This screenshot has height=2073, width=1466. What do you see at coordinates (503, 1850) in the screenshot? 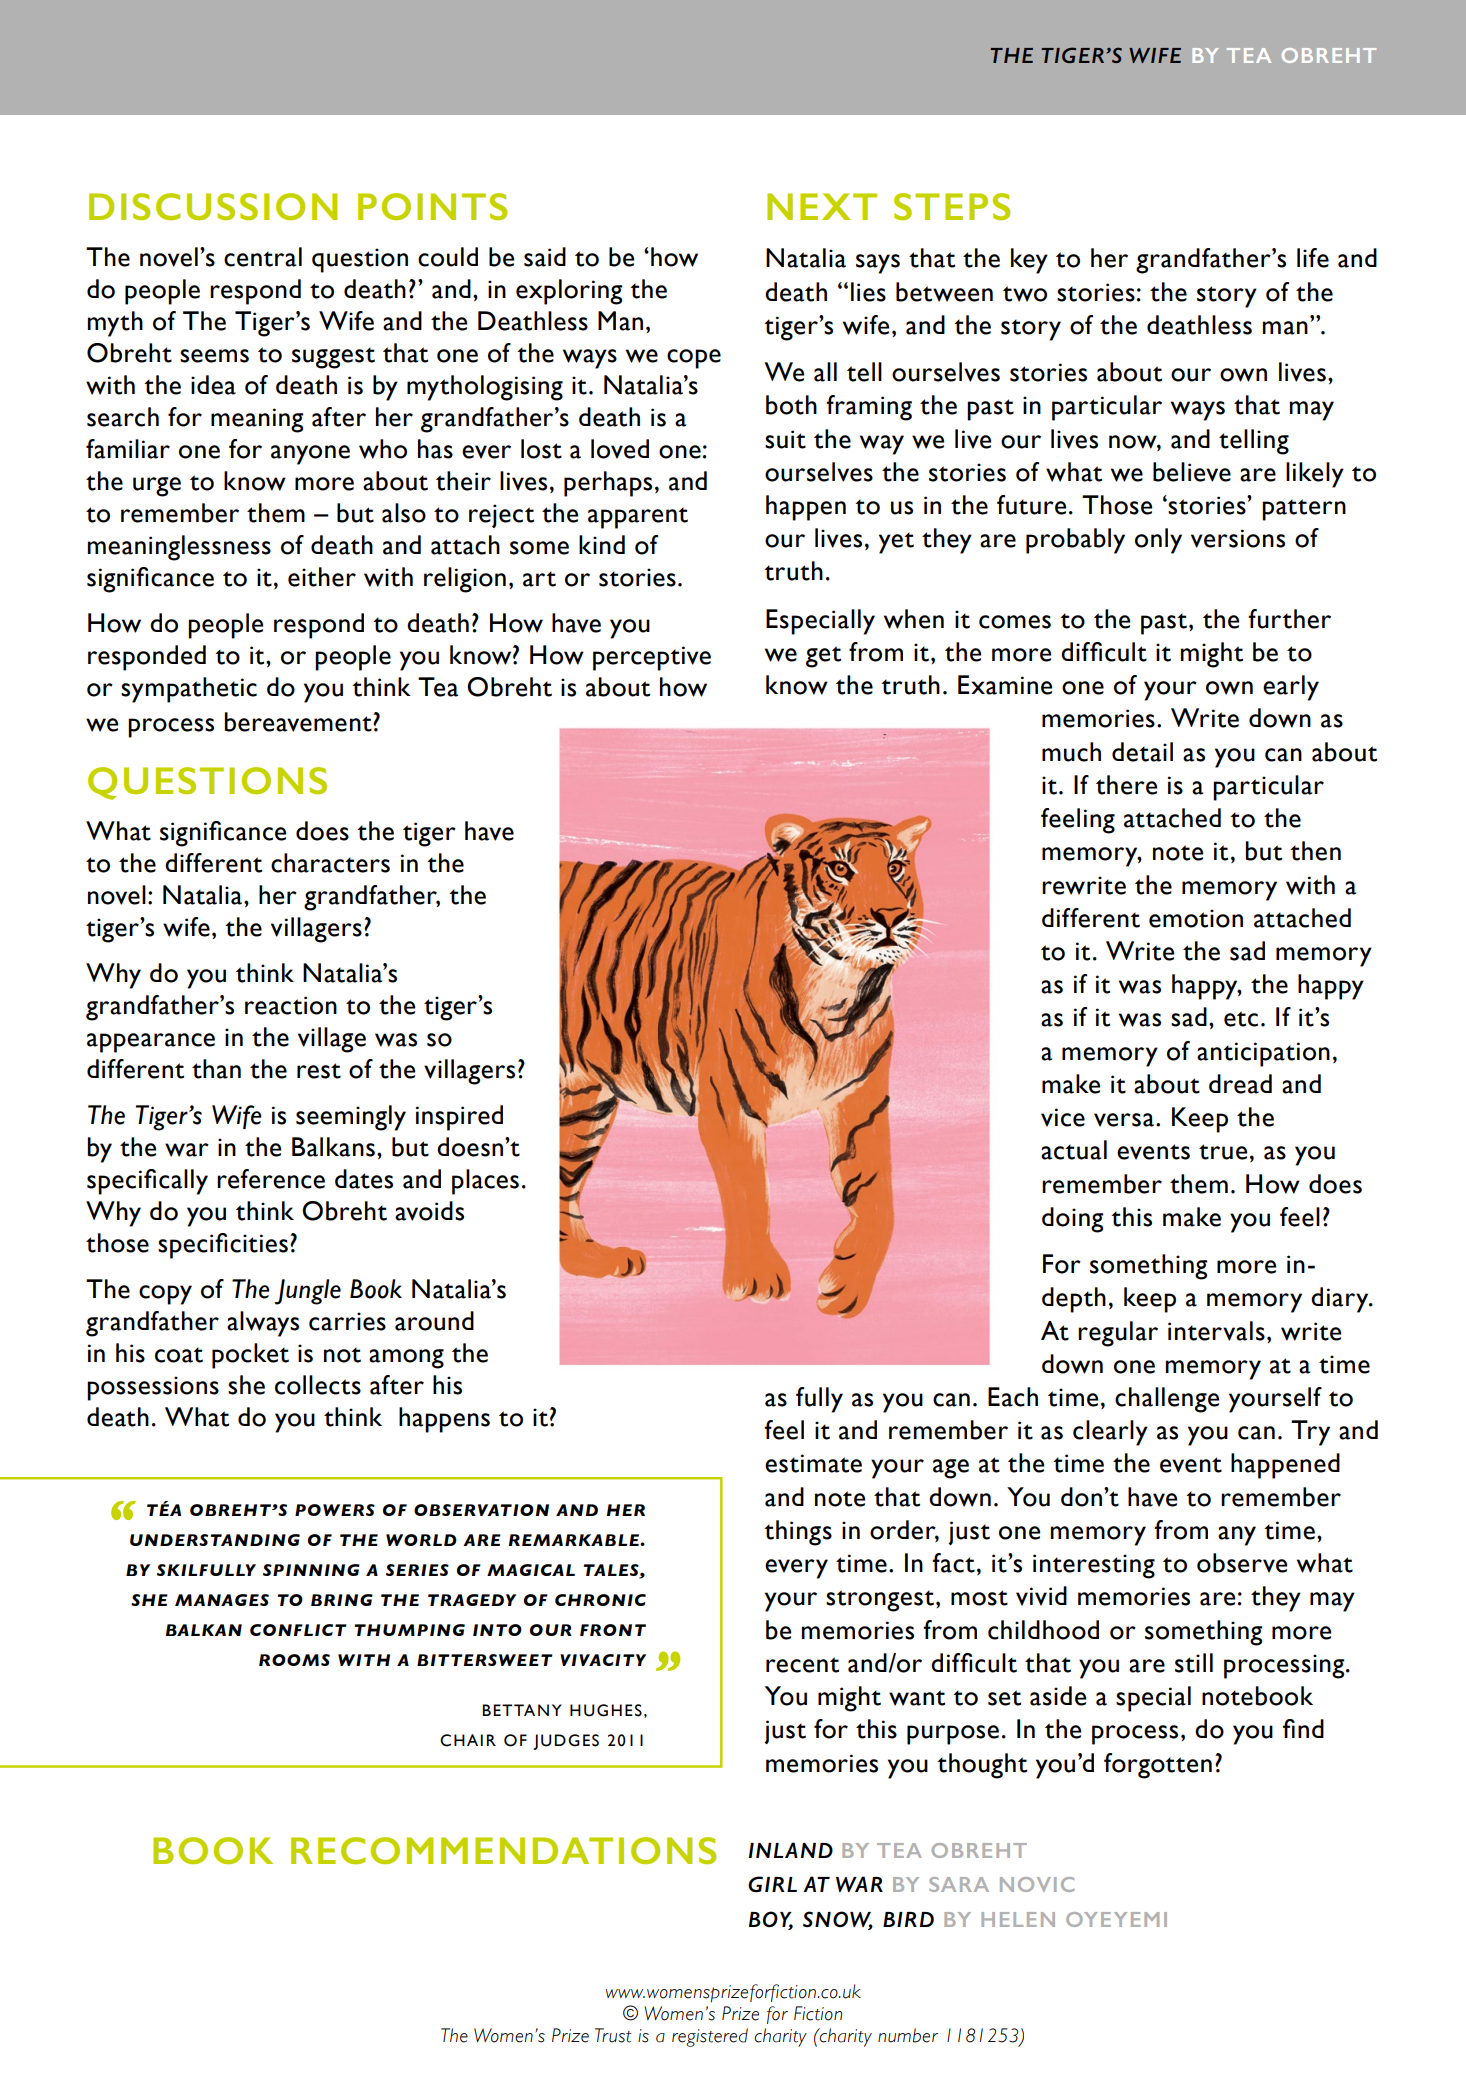
I see `RECOMMENDATIONS` at bounding box center [503, 1850].
